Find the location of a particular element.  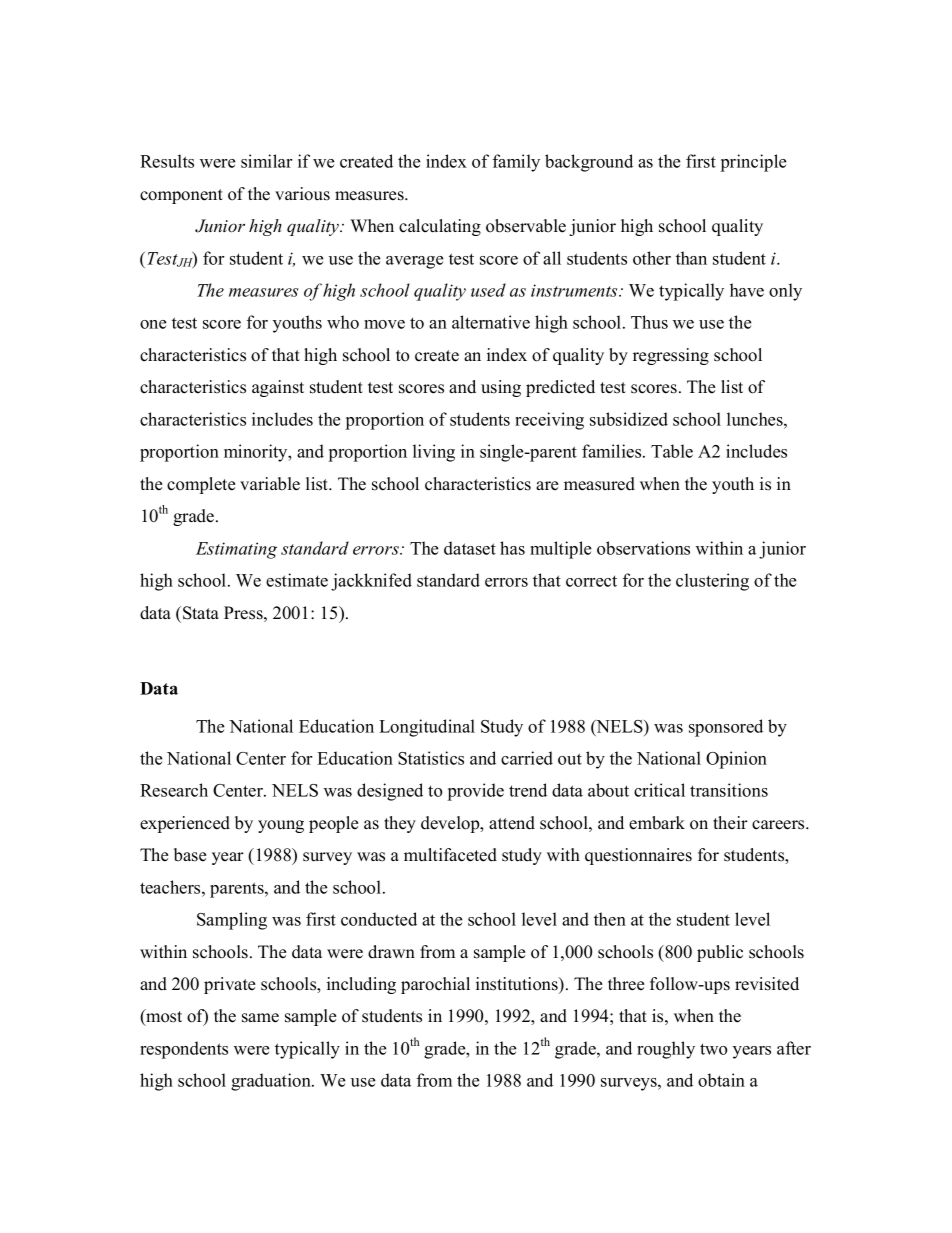

Stata is located at coordinates (201, 613).
